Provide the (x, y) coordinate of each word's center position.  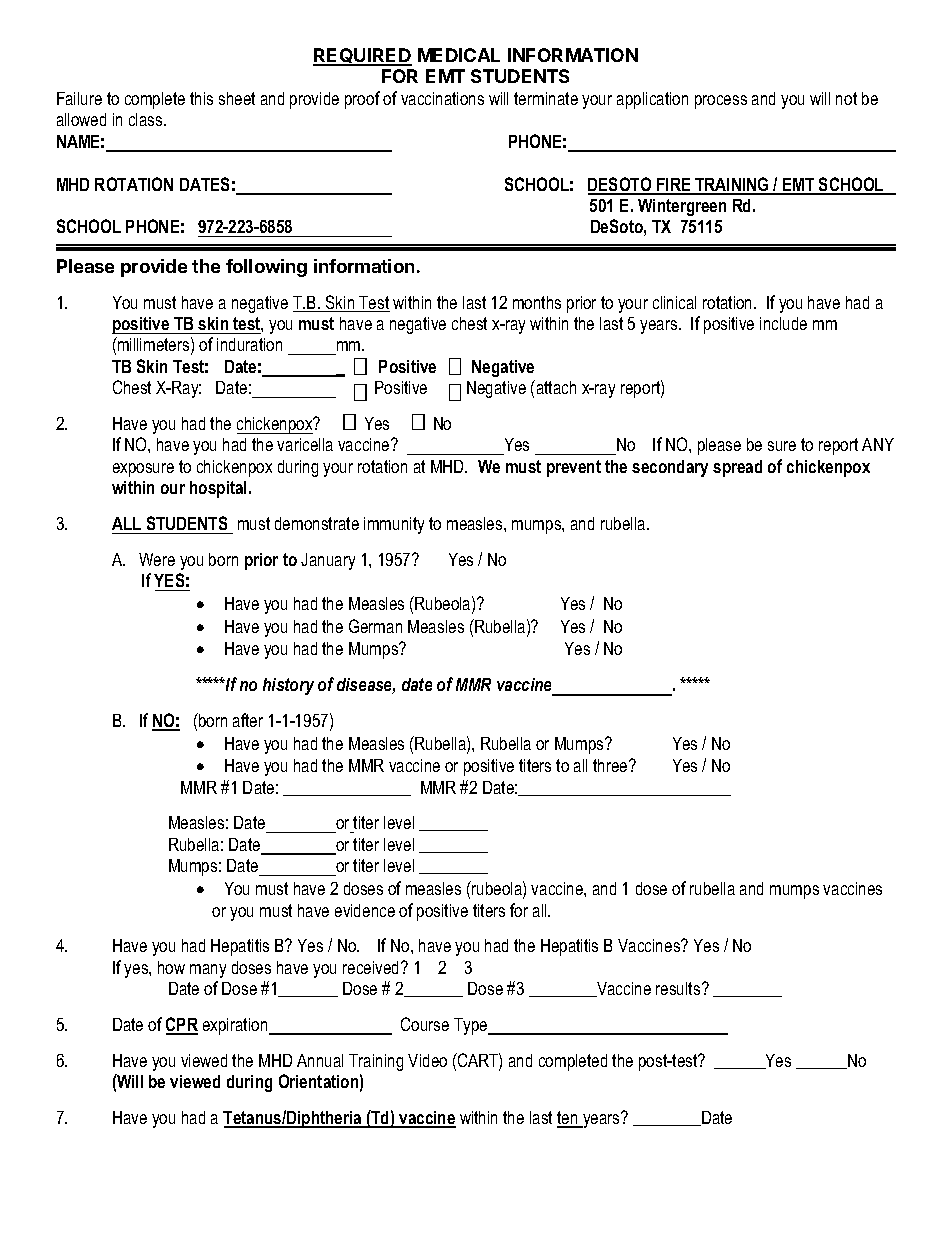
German (375, 626)
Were (157, 559)
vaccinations (442, 98)
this (201, 98)
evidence (365, 910)
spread (737, 468)
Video (427, 1060)
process (721, 102)
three (611, 765)
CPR (182, 1025)
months (537, 302)
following (266, 268)
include (783, 323)
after (248, 720)
